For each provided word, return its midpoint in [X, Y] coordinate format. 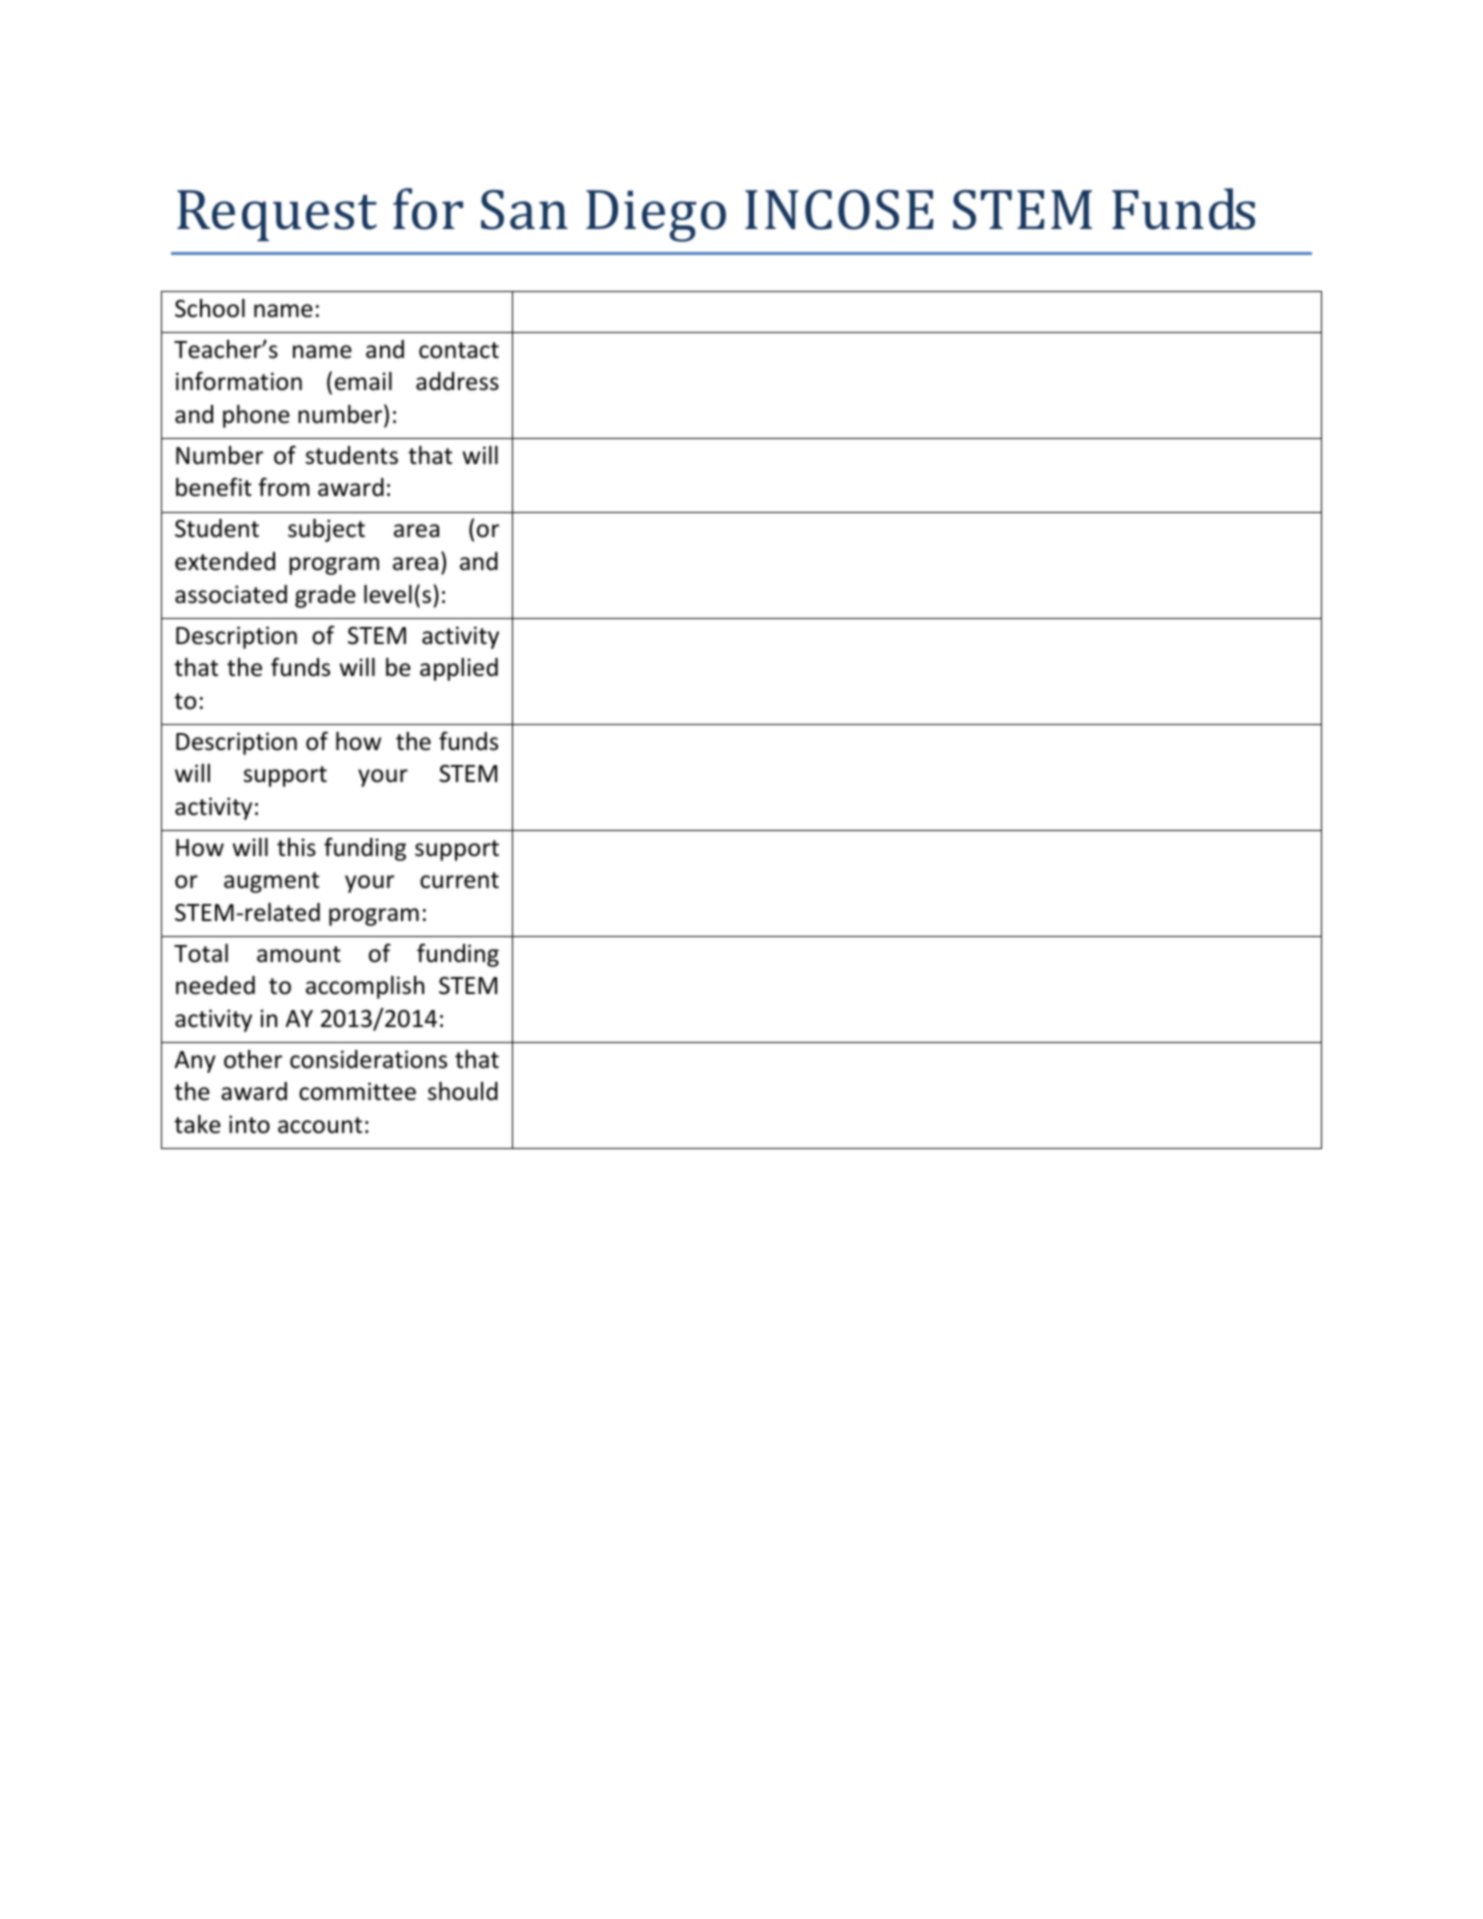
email [363, 381]
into [249, 1124]
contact [459, 350]
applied [459, 669]
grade [325, 596]
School [210, 308]
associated [231, 594]
